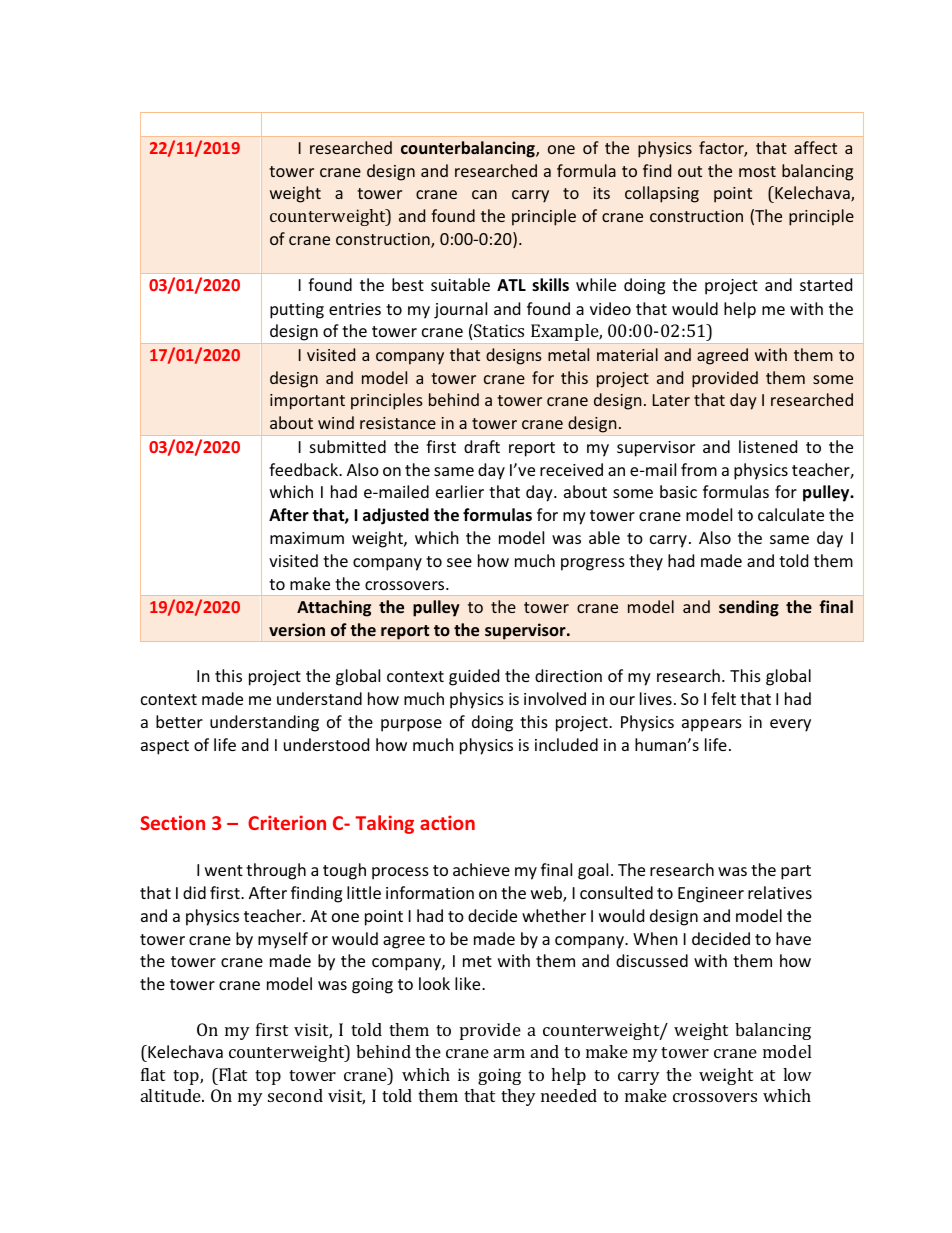  What do you see at coordinates (297, 311) in the screenshot?
I see `putting` at bounding box center [297, 311].
